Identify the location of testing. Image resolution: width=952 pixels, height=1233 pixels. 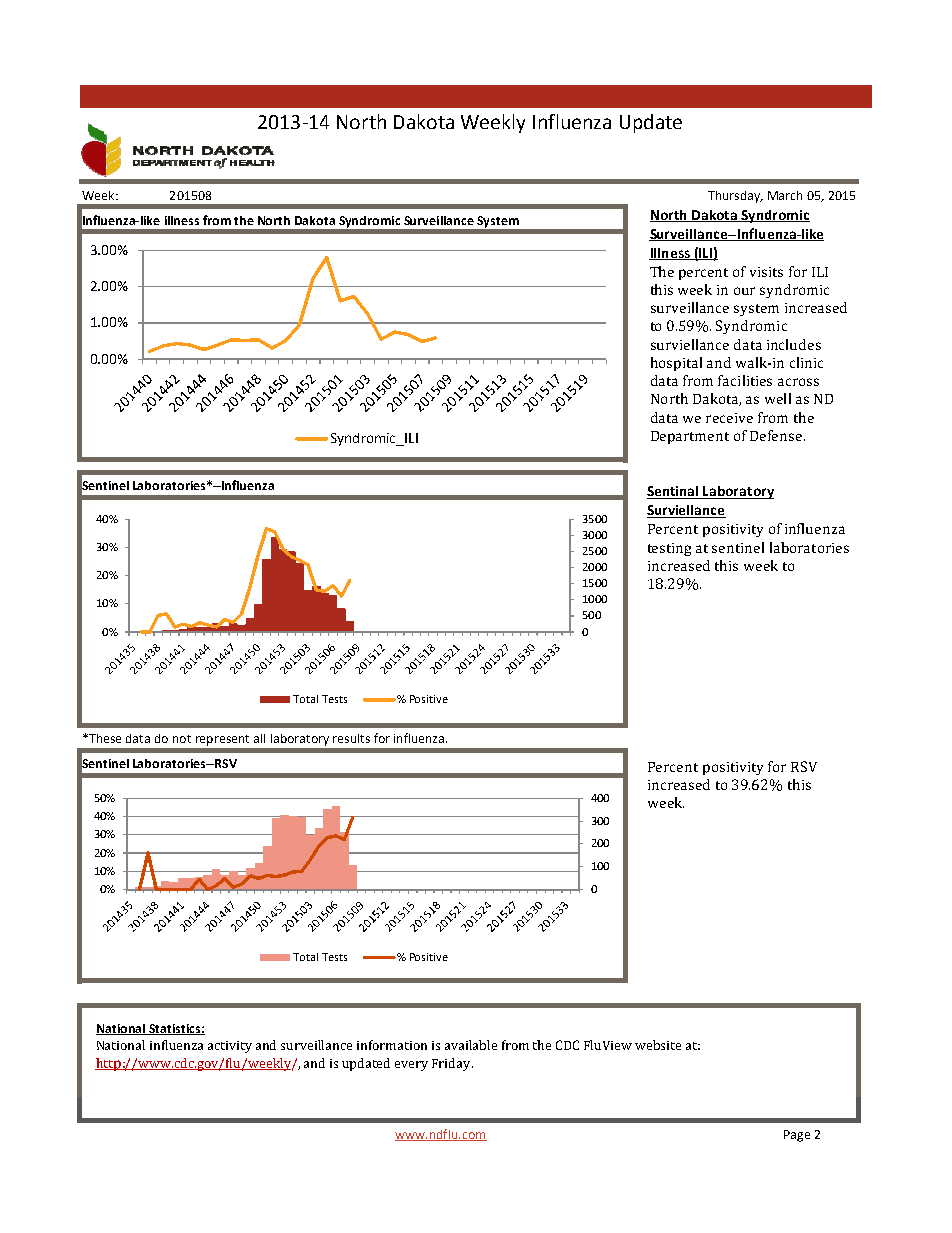
(669, 549).
